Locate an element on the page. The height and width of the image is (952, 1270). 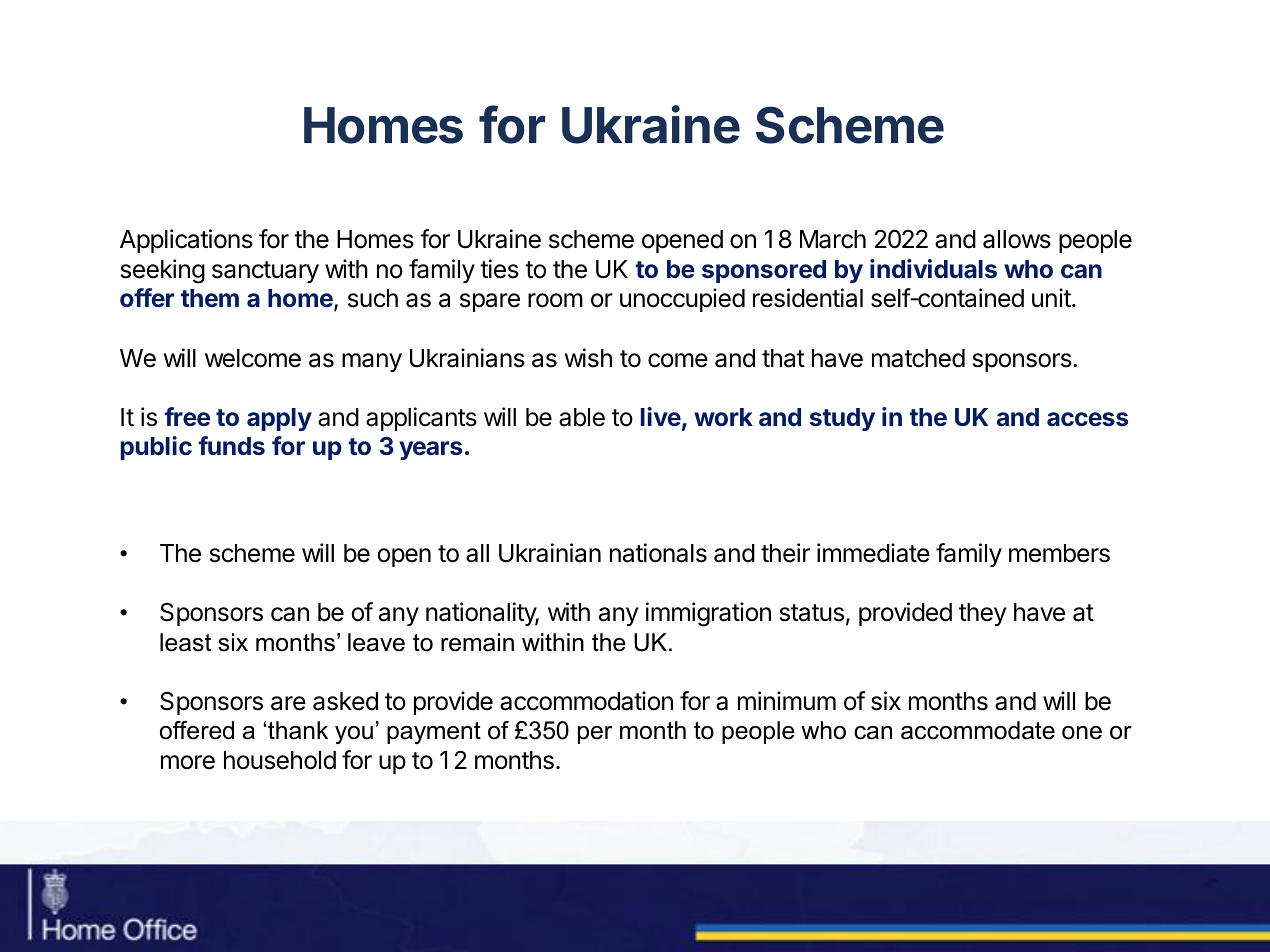
household is located at coordinates (280, 760).
